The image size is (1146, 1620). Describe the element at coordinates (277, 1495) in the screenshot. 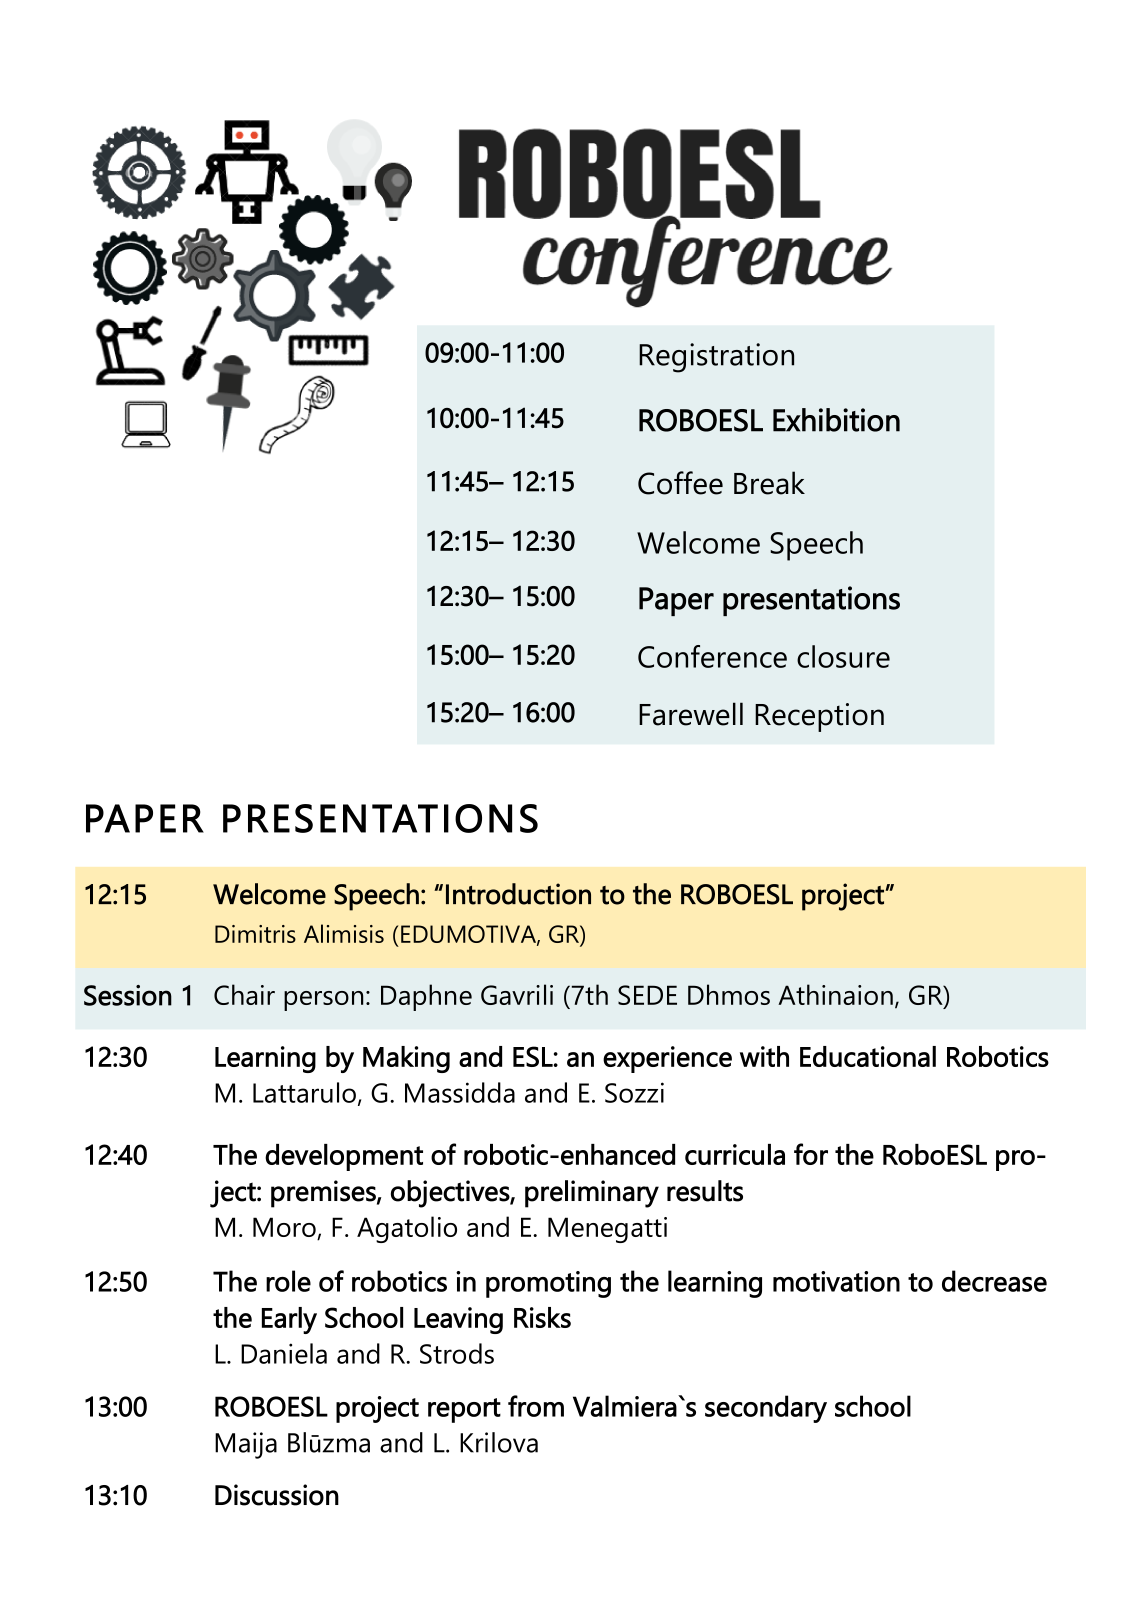

I see `Discussion` at that location.
